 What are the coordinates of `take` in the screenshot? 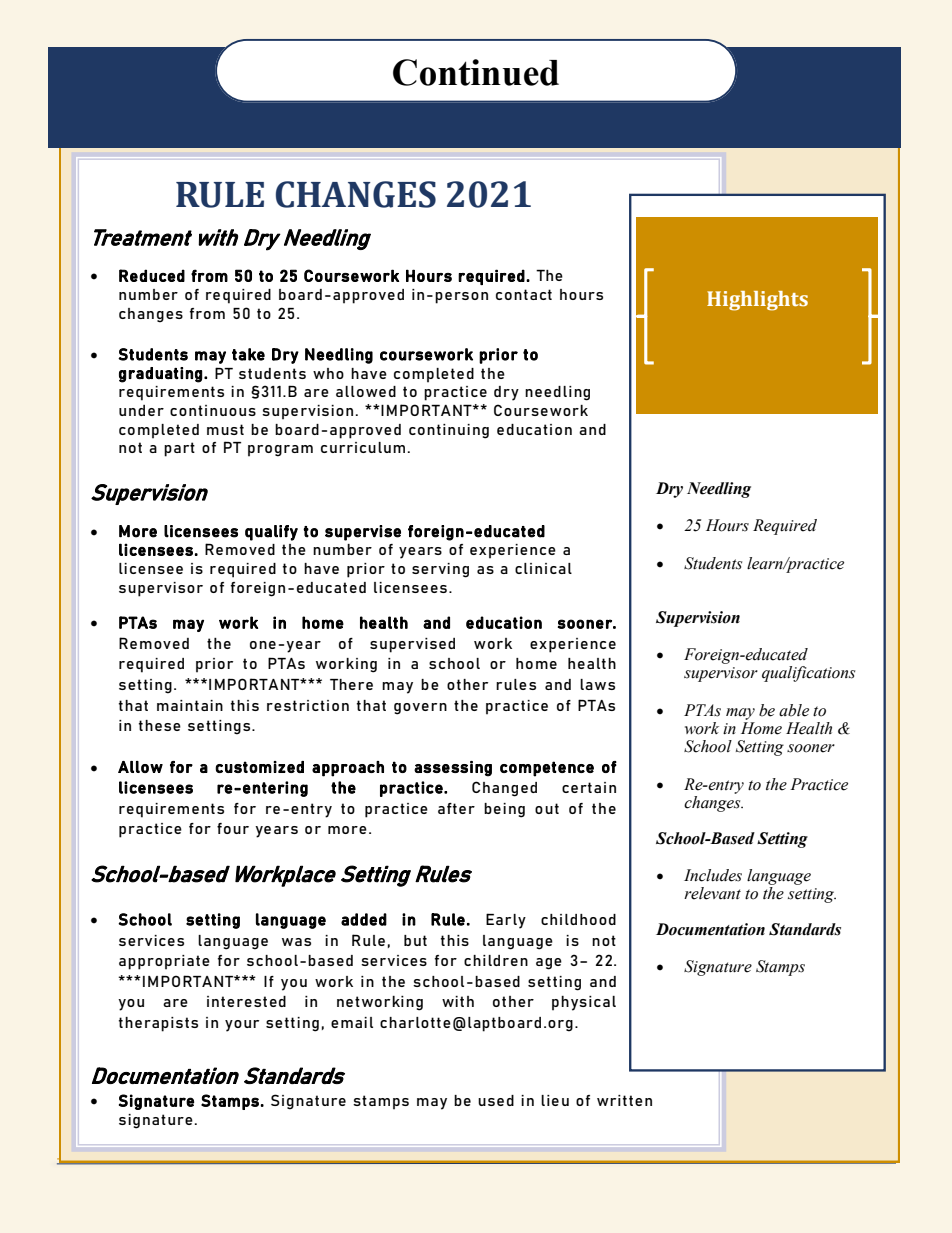 It's located at (248, 354).
